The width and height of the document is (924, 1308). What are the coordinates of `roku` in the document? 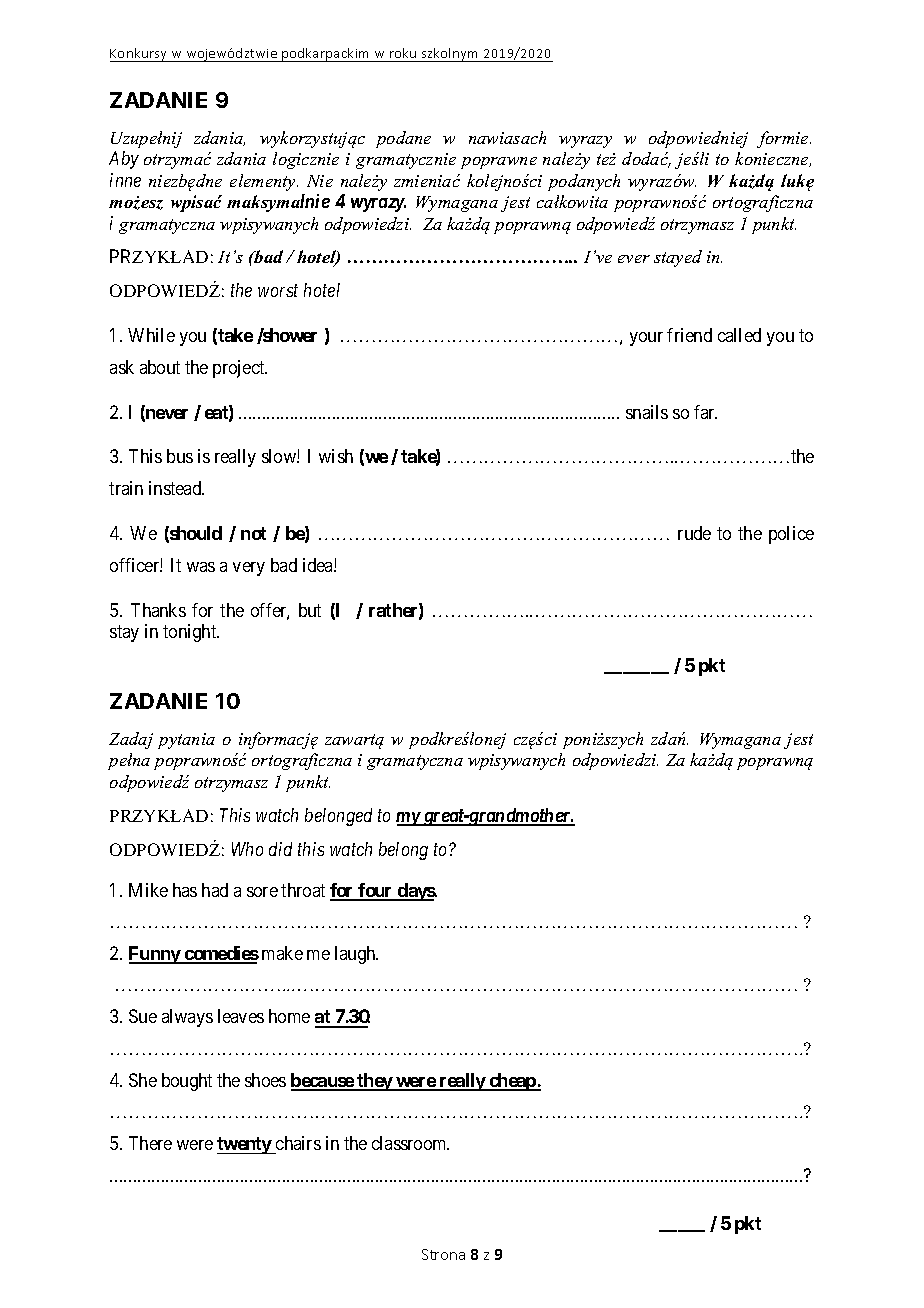 It's located at (403, 55).
